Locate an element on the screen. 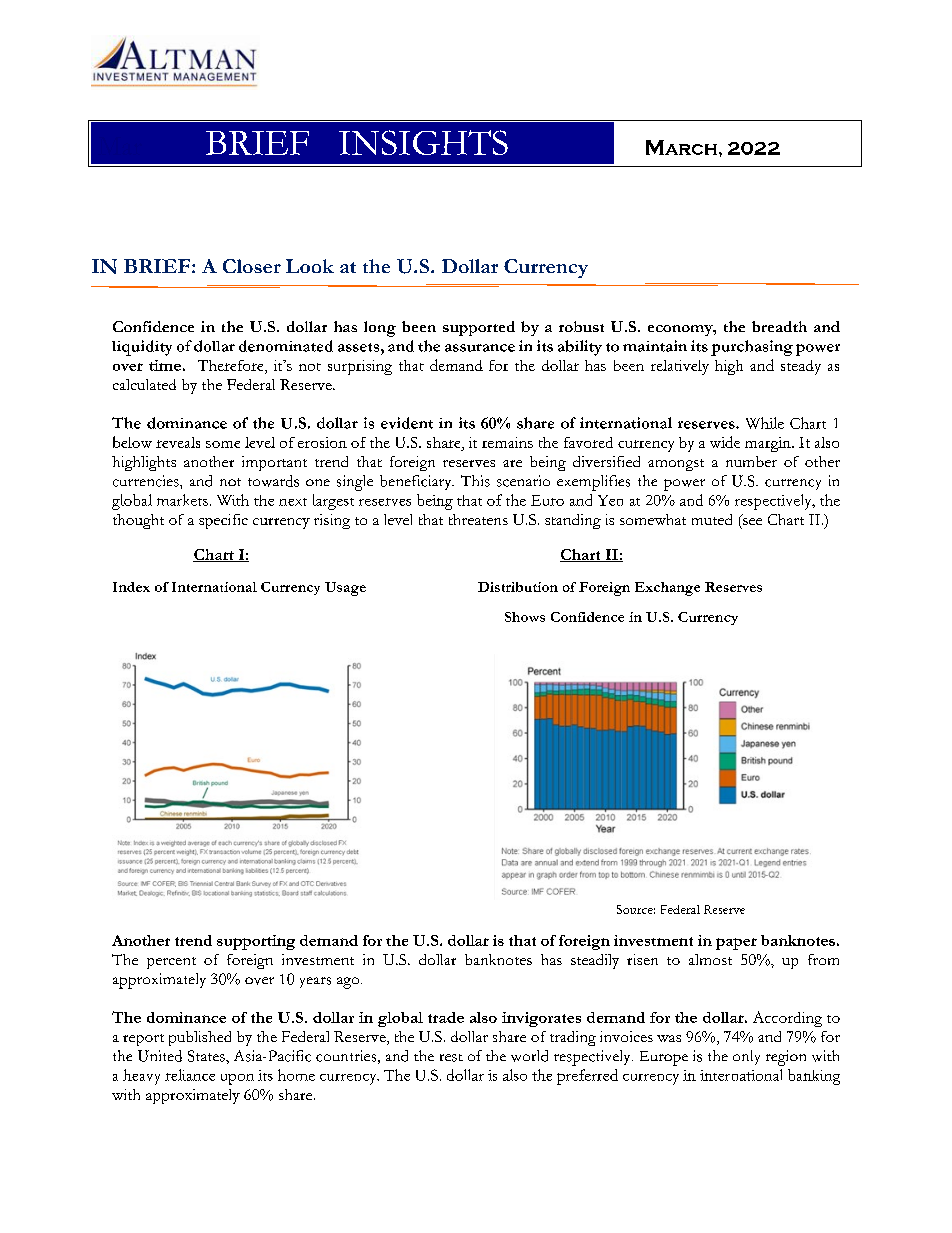  breadth is located at coordinates (779, 326).
